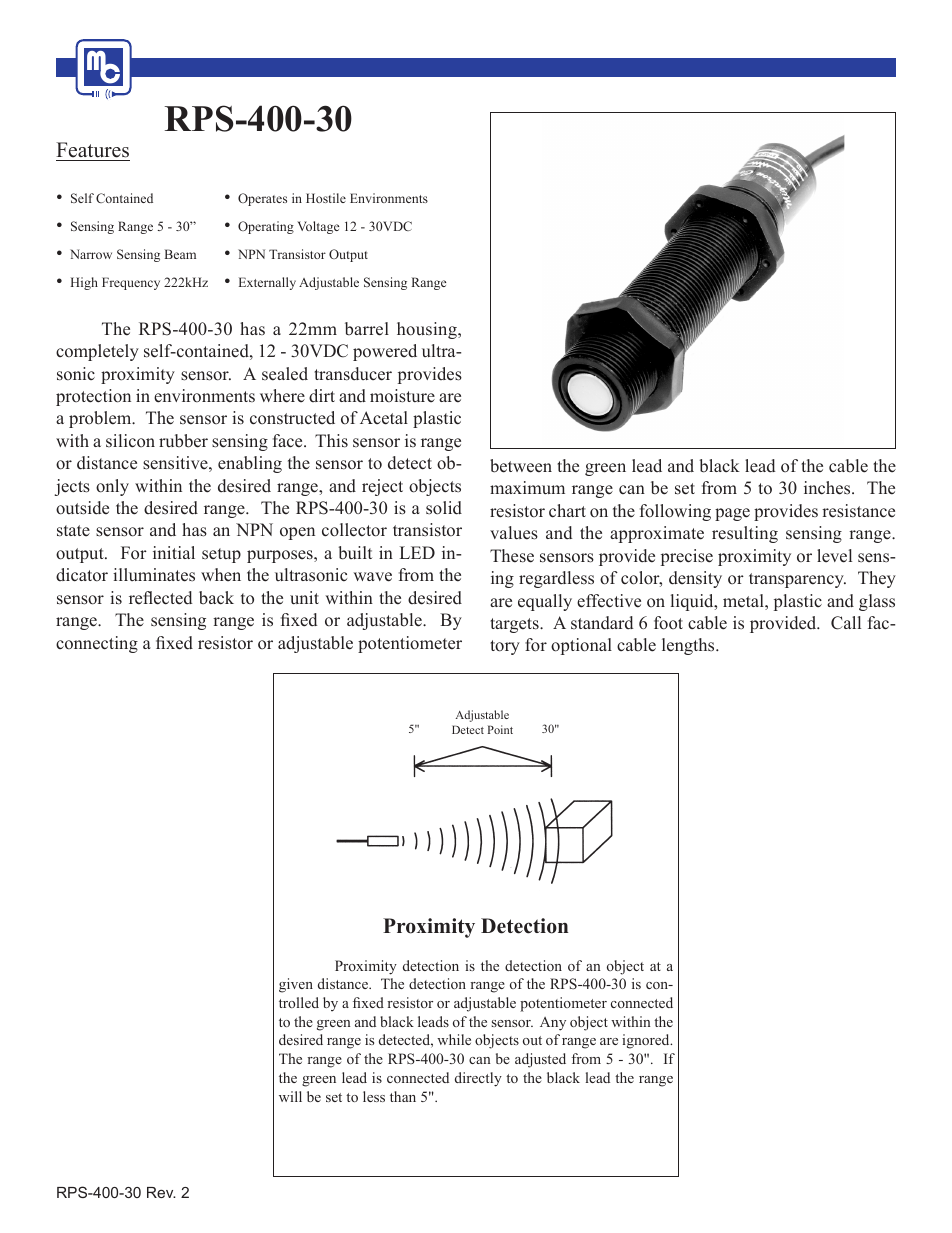 The image size is (952, 1233). Describe the element at coordinates (174, 552) in the page. I see `initial` at that location.
